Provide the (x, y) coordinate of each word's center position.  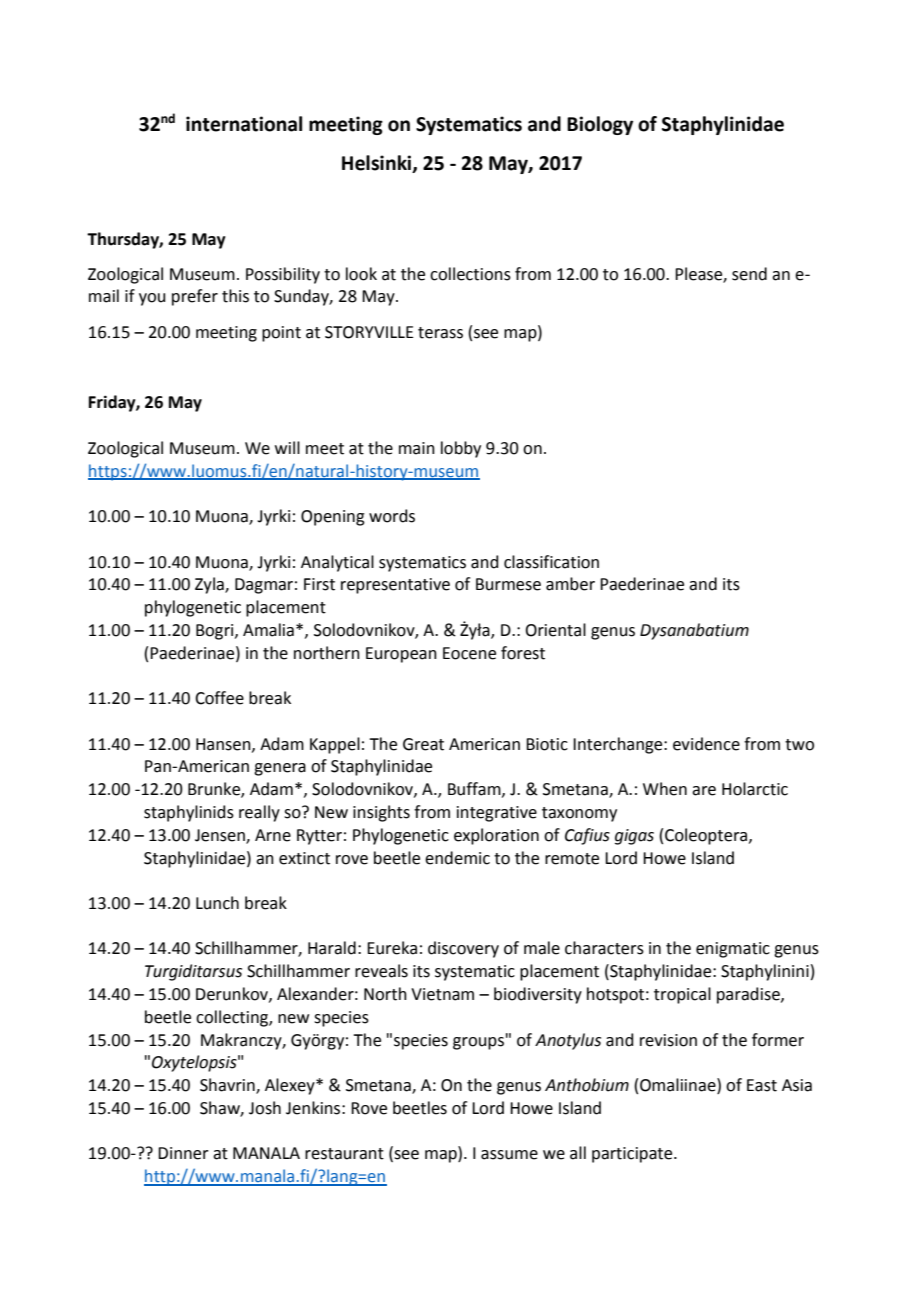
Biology (600, 125)
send (749, 274)
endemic (457, 858)
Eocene (469, 653)
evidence (706, 744)
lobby (461, 449)
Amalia (268, 630)
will (287, 447)
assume (509, 1155)
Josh (265, 1108)
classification (551, 562)
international (244, 124)
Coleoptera (707, 836)
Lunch (217, 903)
